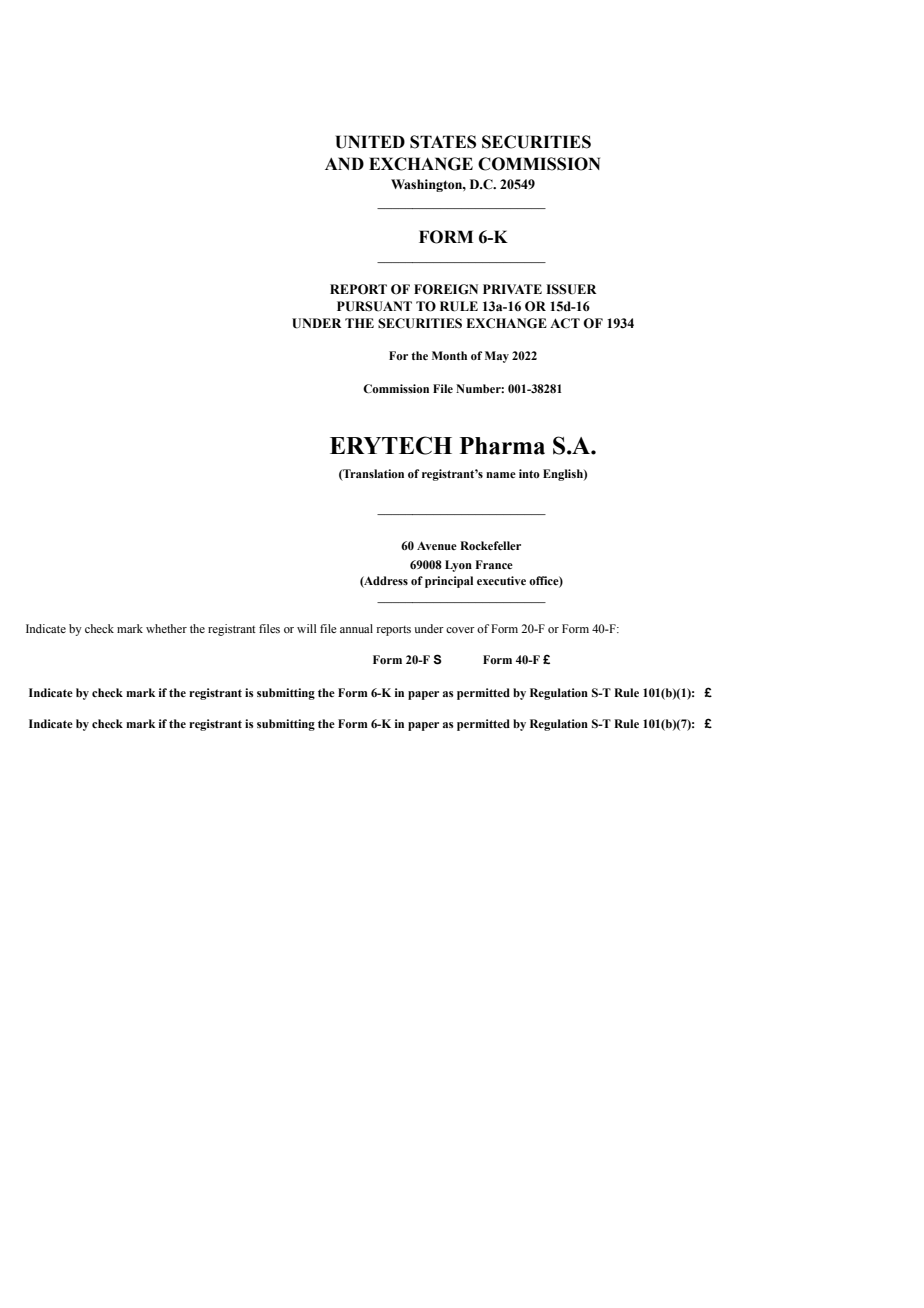 This document has width=924, height=1308. Describe the element at coordinates (502, 446) in the document. I see `Pharma` at that location.
